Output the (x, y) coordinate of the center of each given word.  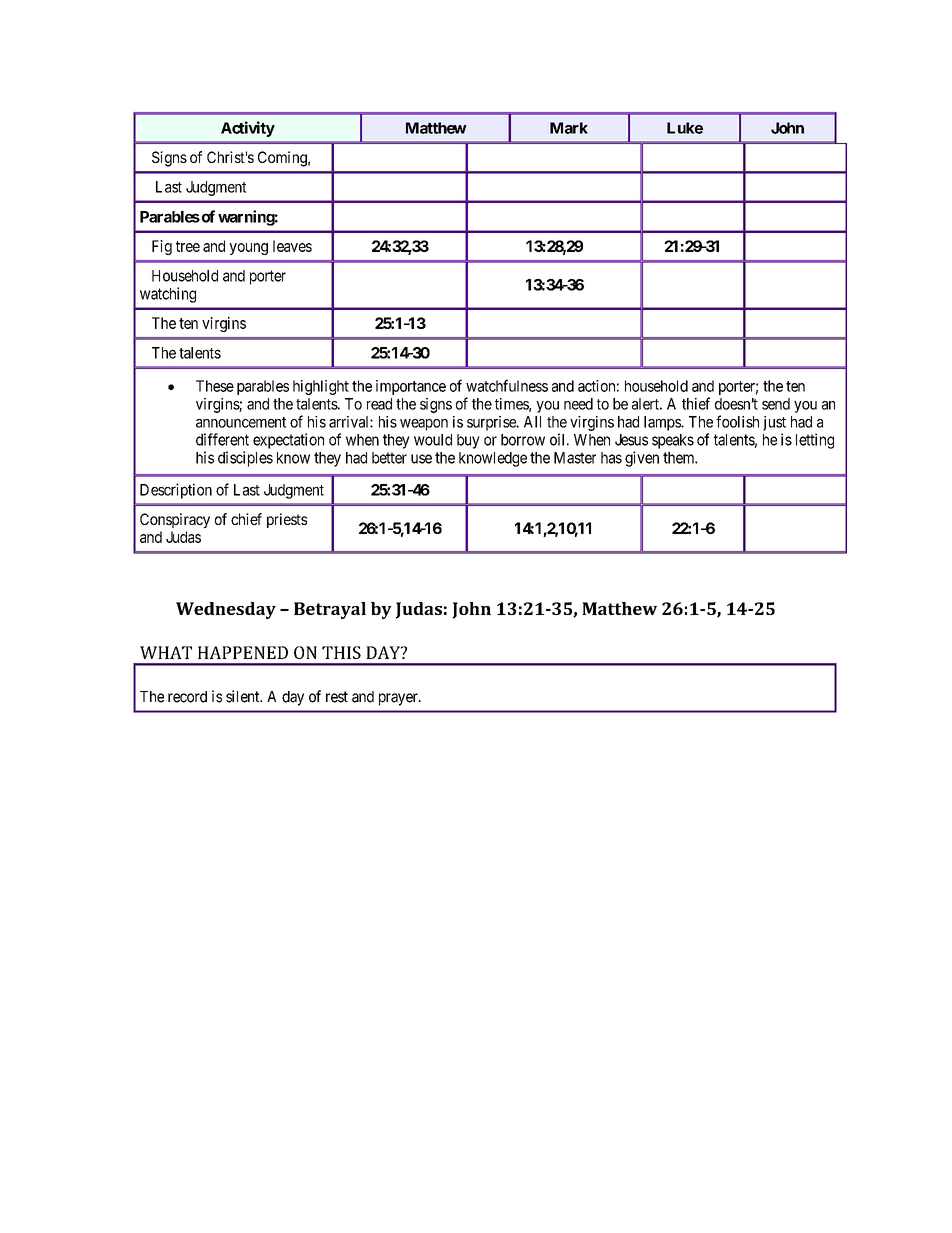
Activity (248, 129)
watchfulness (507, 385)
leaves (292, 246)
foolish (737, 421)
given (642, 459)
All (532, 422)
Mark (569, 128)
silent (244, 696)
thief (696, 403)
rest (337, 697)
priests (287, 520)
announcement (241, 422)
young (248, 249)
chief (246, 519)
